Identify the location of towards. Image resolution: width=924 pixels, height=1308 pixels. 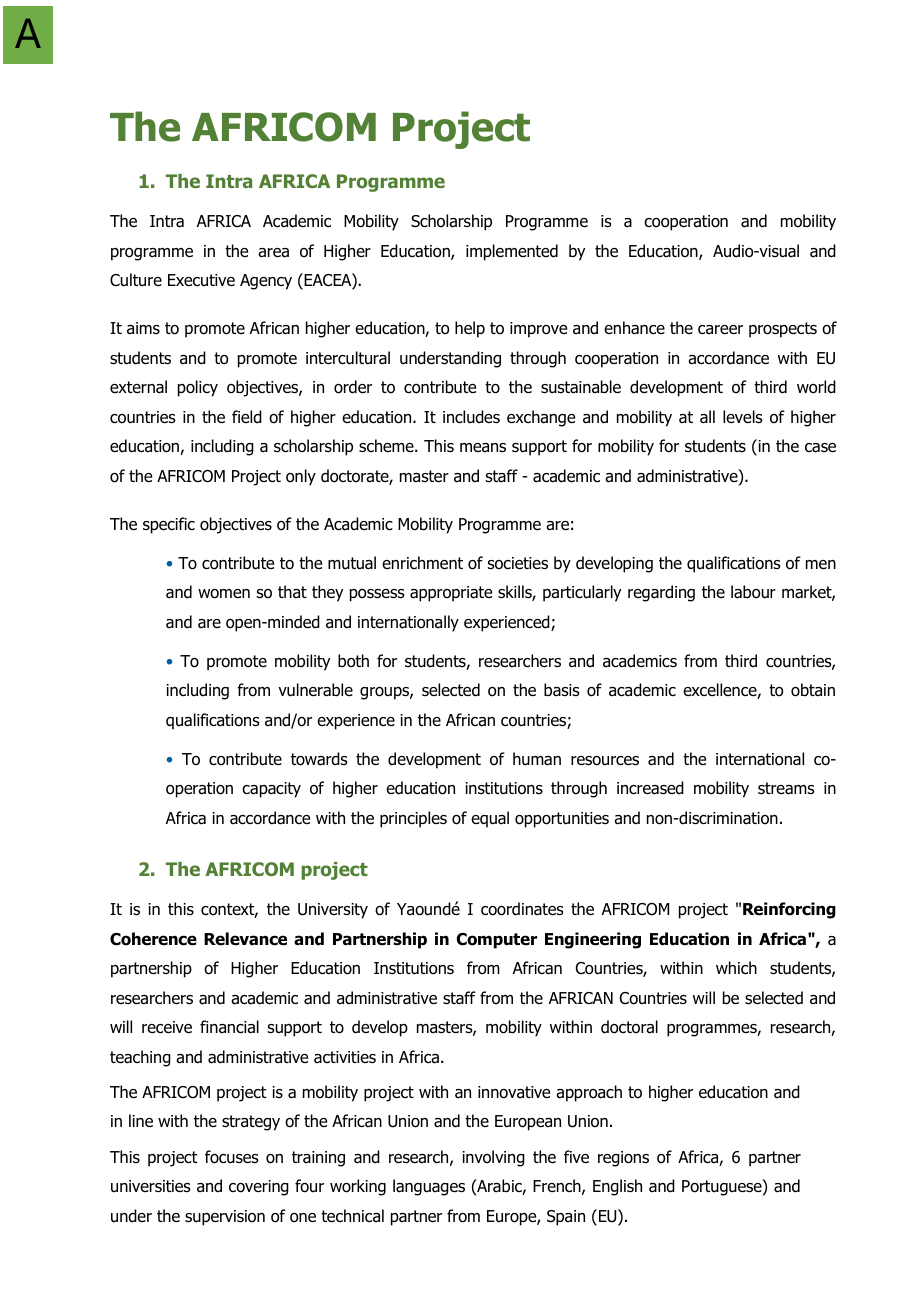
(319, 759).
